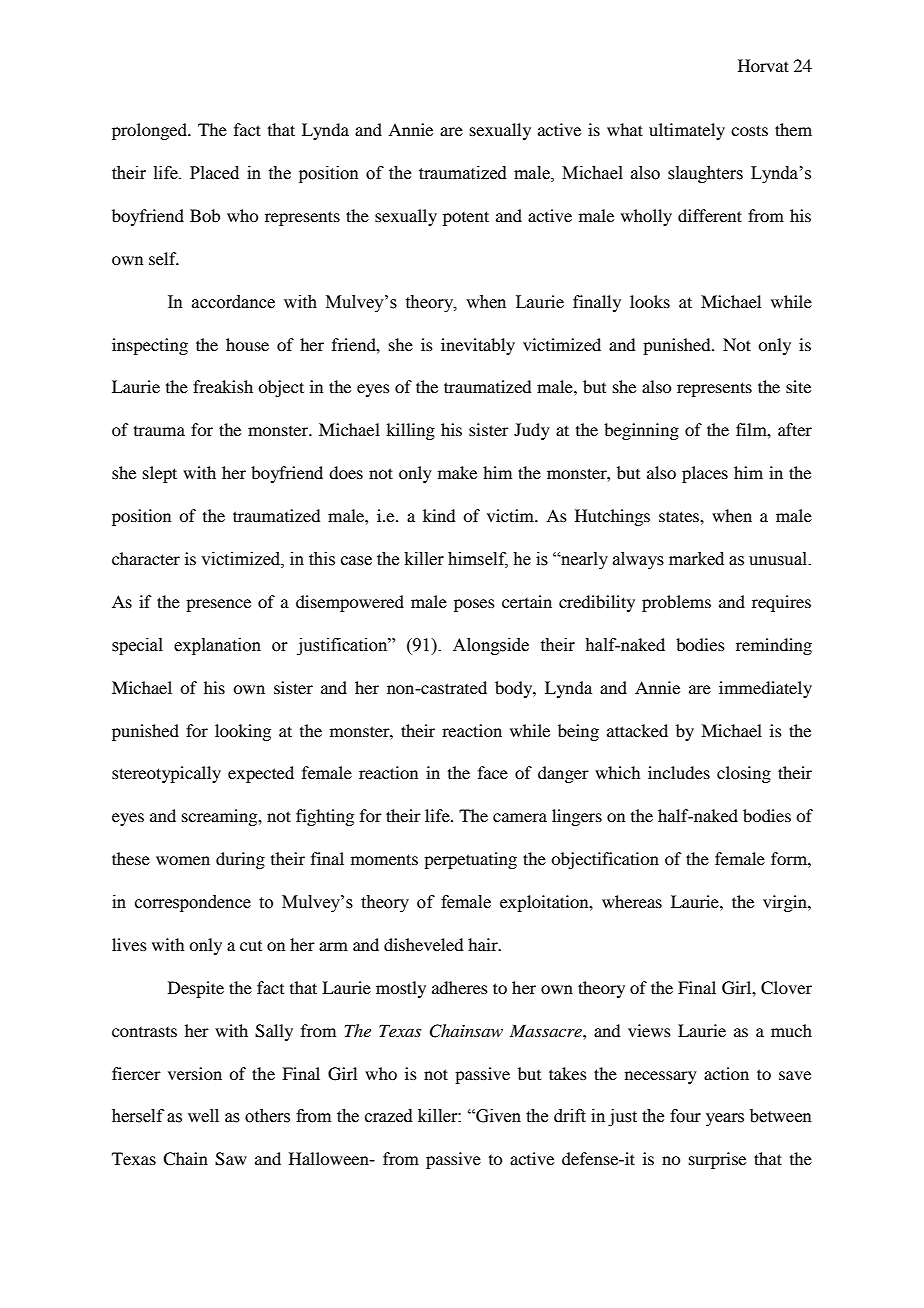  I want to click on killing, so click(410, 431).
